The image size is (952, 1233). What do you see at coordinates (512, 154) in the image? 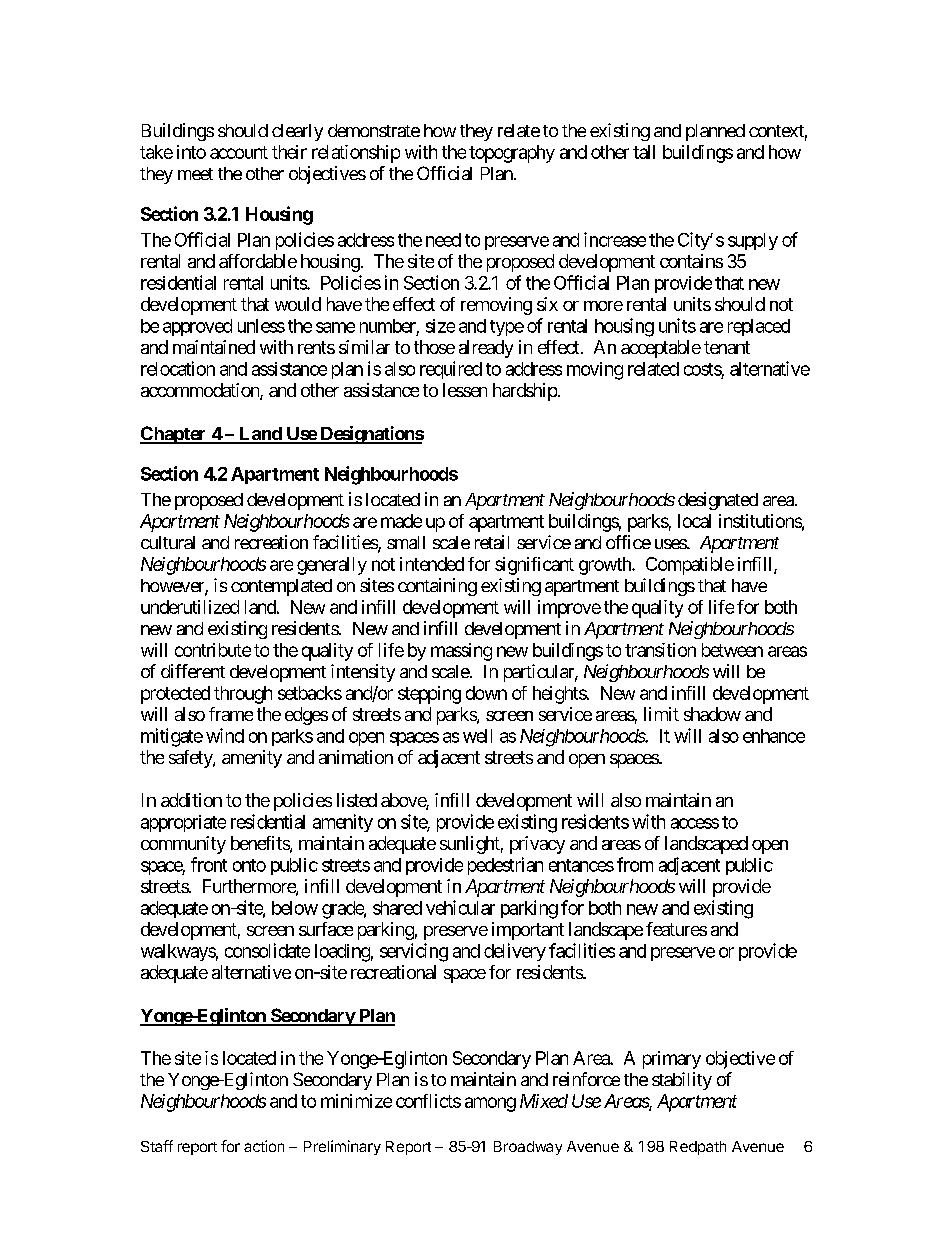
I see `topography` at bounding box center [512, 154].
